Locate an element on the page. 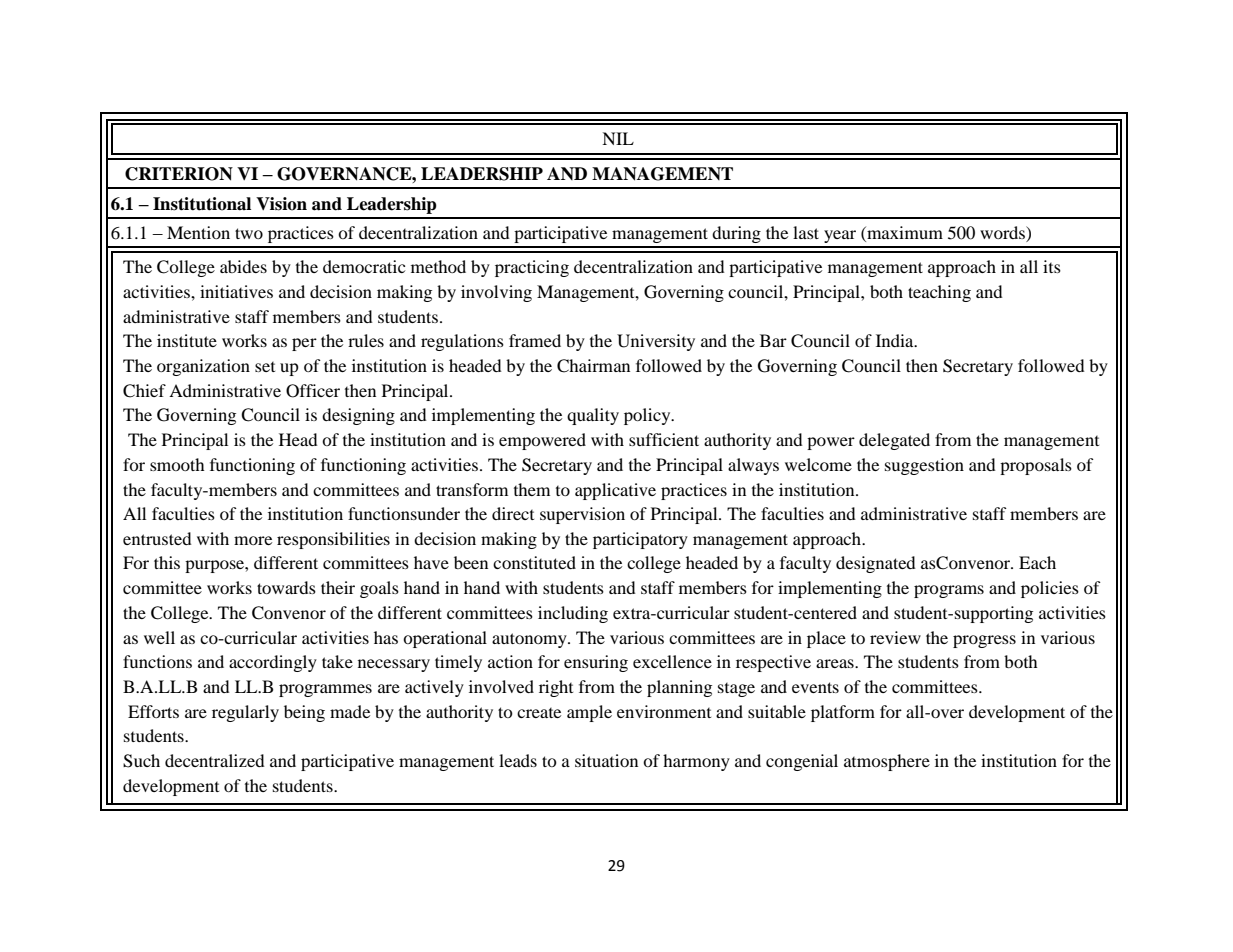 The width and height of the page is (1233, 952). CRITERION is located at coordinates (179, 174).
